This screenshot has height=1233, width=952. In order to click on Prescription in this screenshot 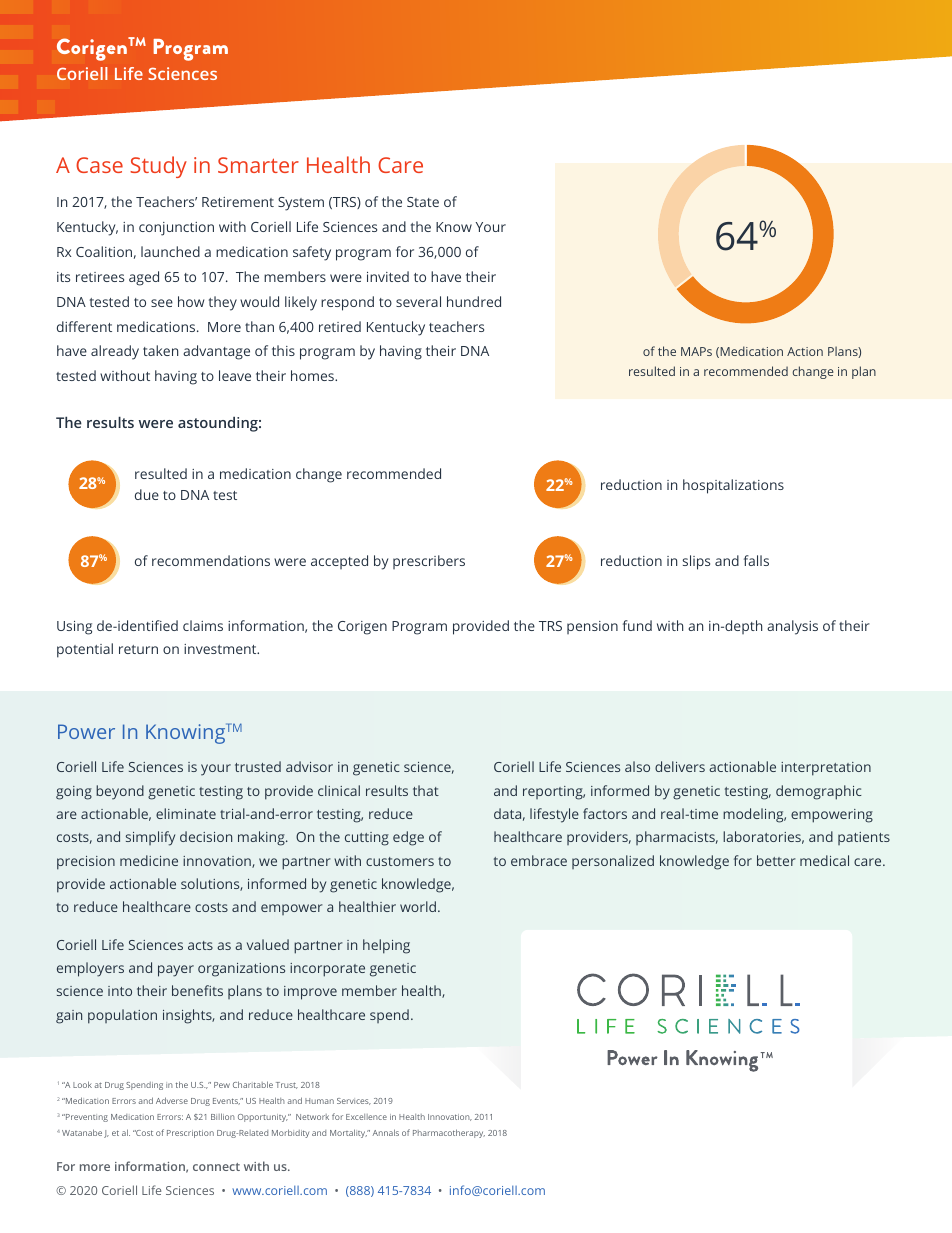, I will do `click(190, 1134)`.
